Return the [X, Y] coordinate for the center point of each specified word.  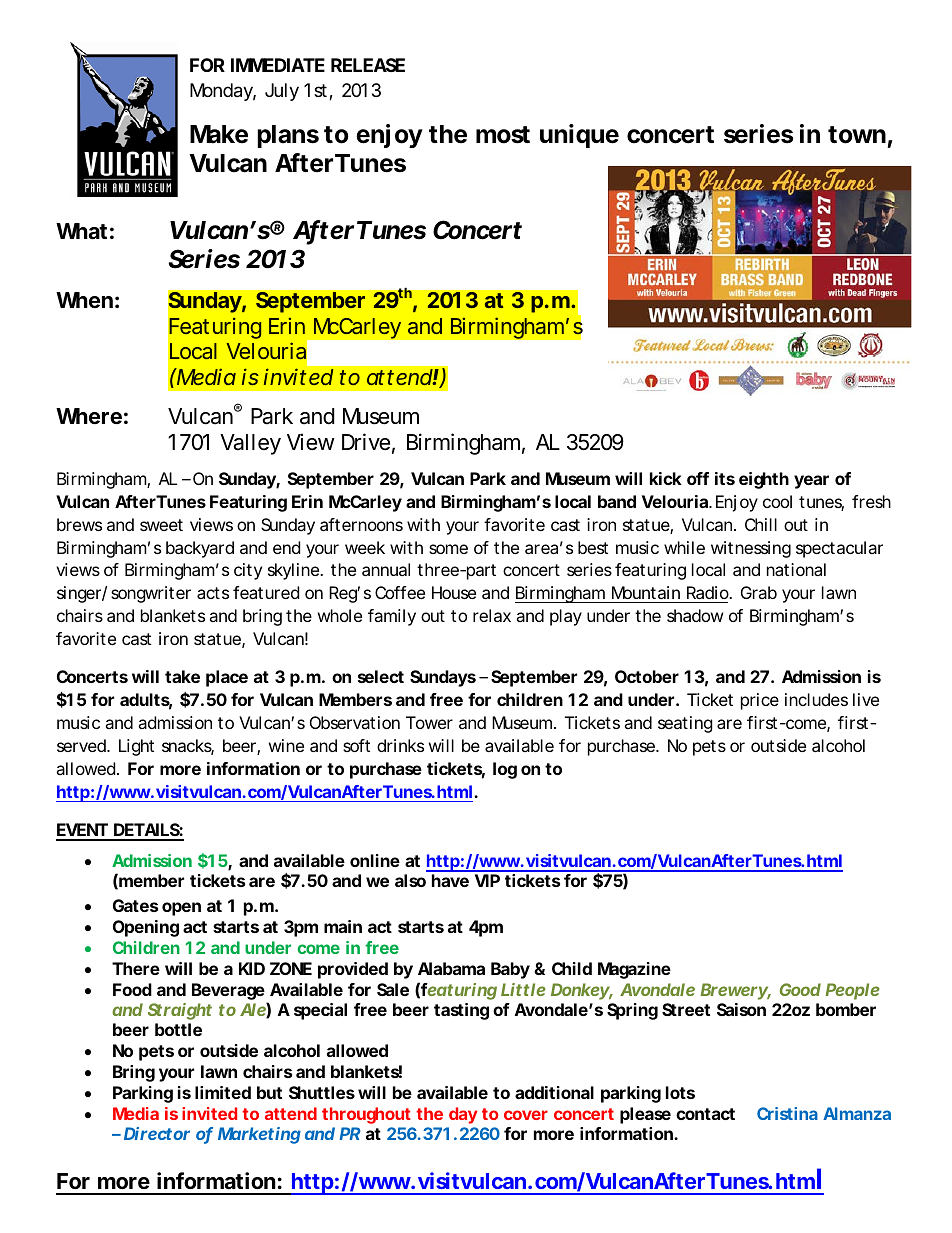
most [503, 135]
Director [157, 1133]
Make [219, 134]
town [857, 135]
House [454, 592]
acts [213, 593]
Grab [759, 592]
